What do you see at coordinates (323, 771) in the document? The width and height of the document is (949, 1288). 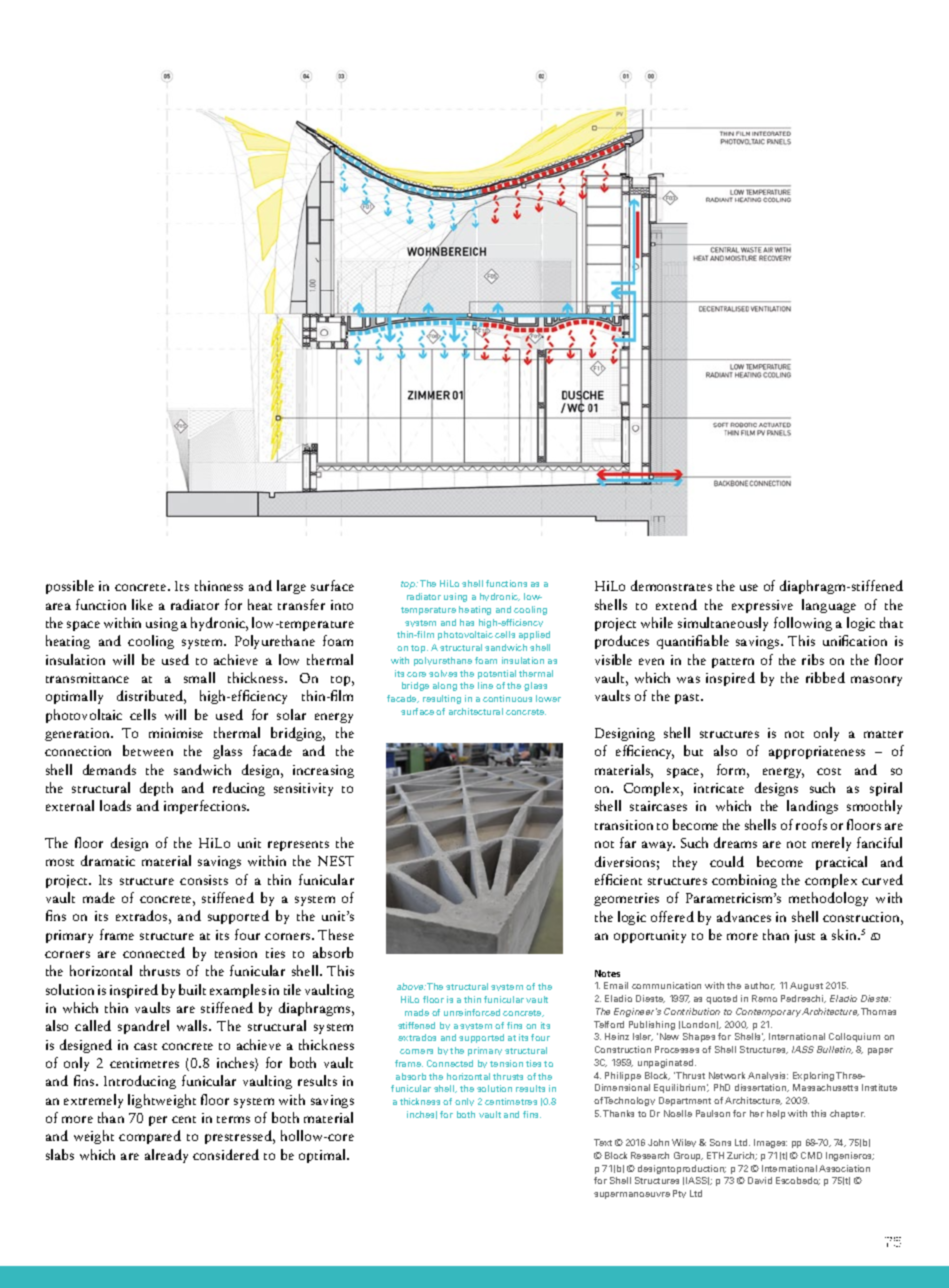 I see `increasing` at bounding box center [323, 771].
